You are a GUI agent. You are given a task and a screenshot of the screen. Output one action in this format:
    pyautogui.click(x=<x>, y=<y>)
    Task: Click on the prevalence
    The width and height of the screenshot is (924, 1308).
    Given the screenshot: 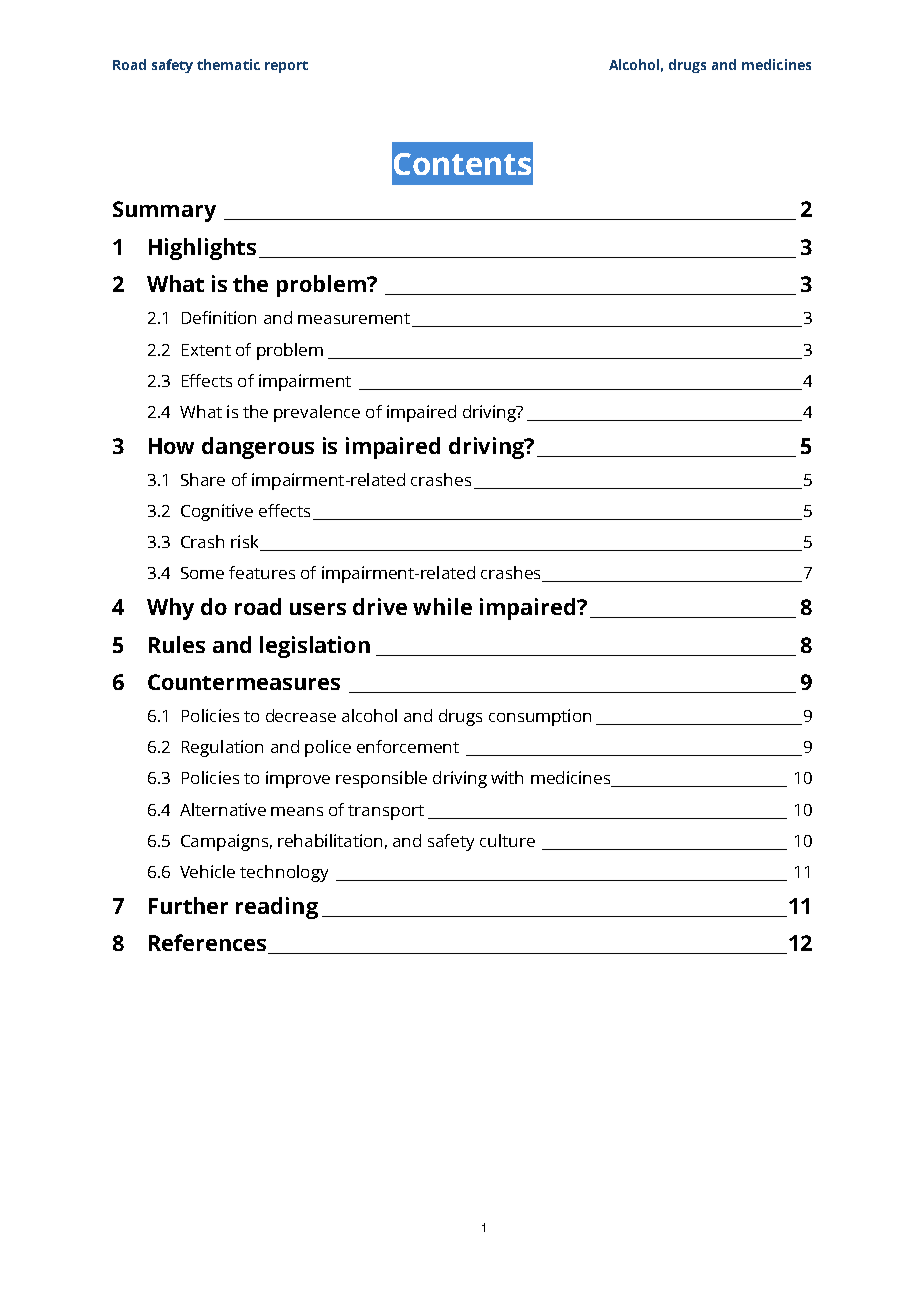 What is the action you would take?
    pyautogui.click(x=317, y=413)
